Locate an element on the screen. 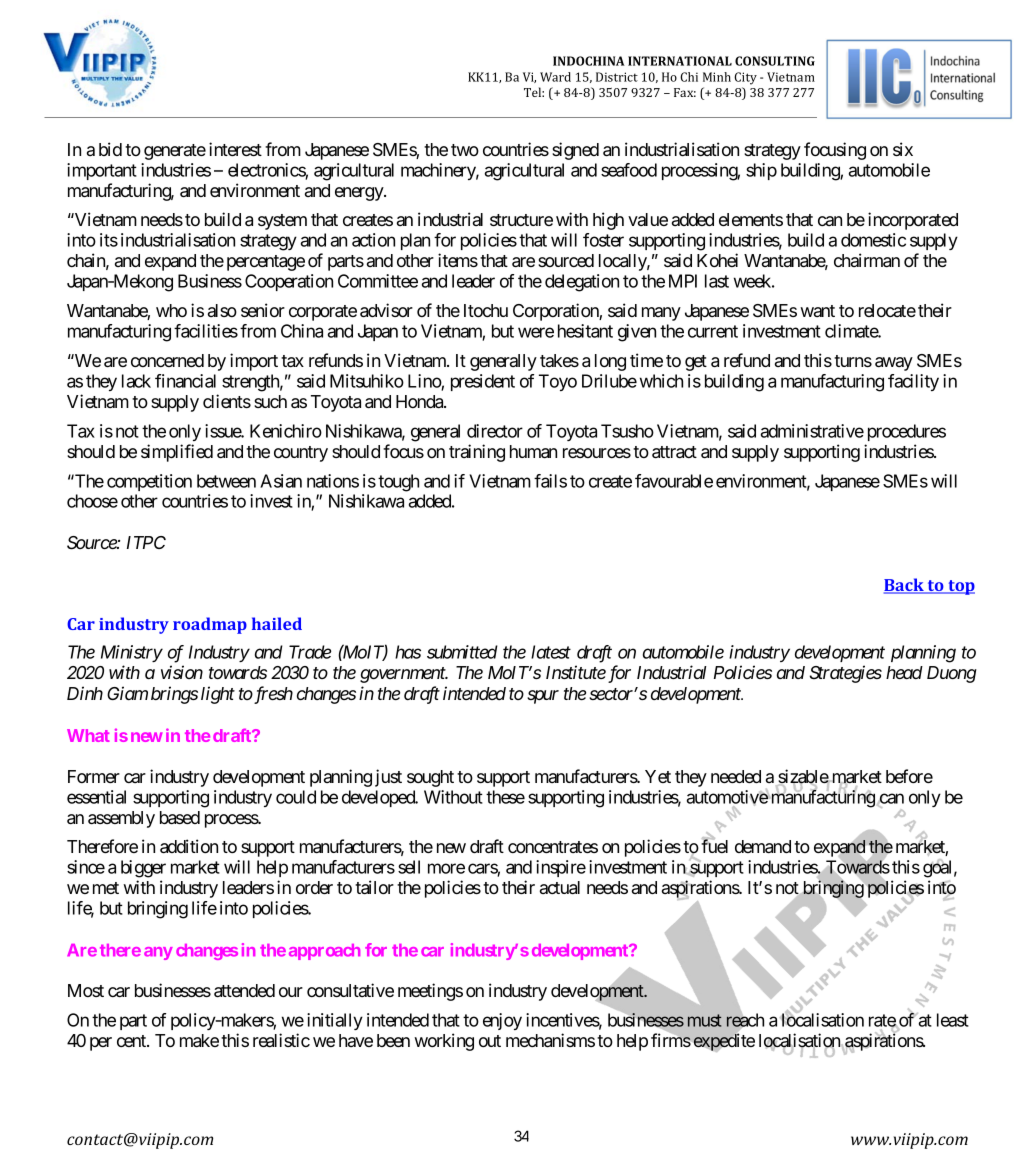 The height and width of the screenshot is (1176, 1026). attended is located at coordinates (244, 990).
